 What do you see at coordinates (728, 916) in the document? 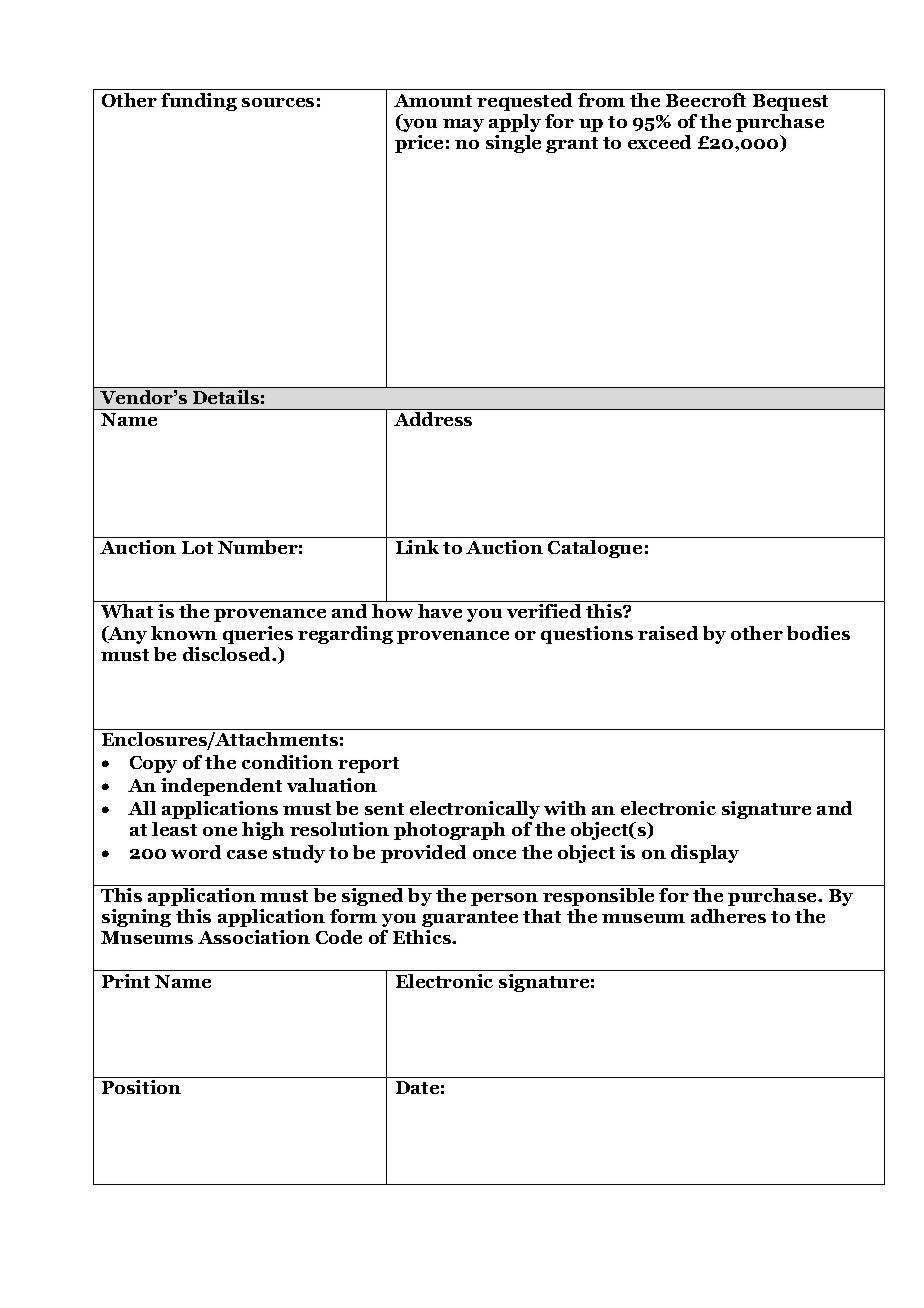
I see `adheres` at bounding box center [728, 916].
